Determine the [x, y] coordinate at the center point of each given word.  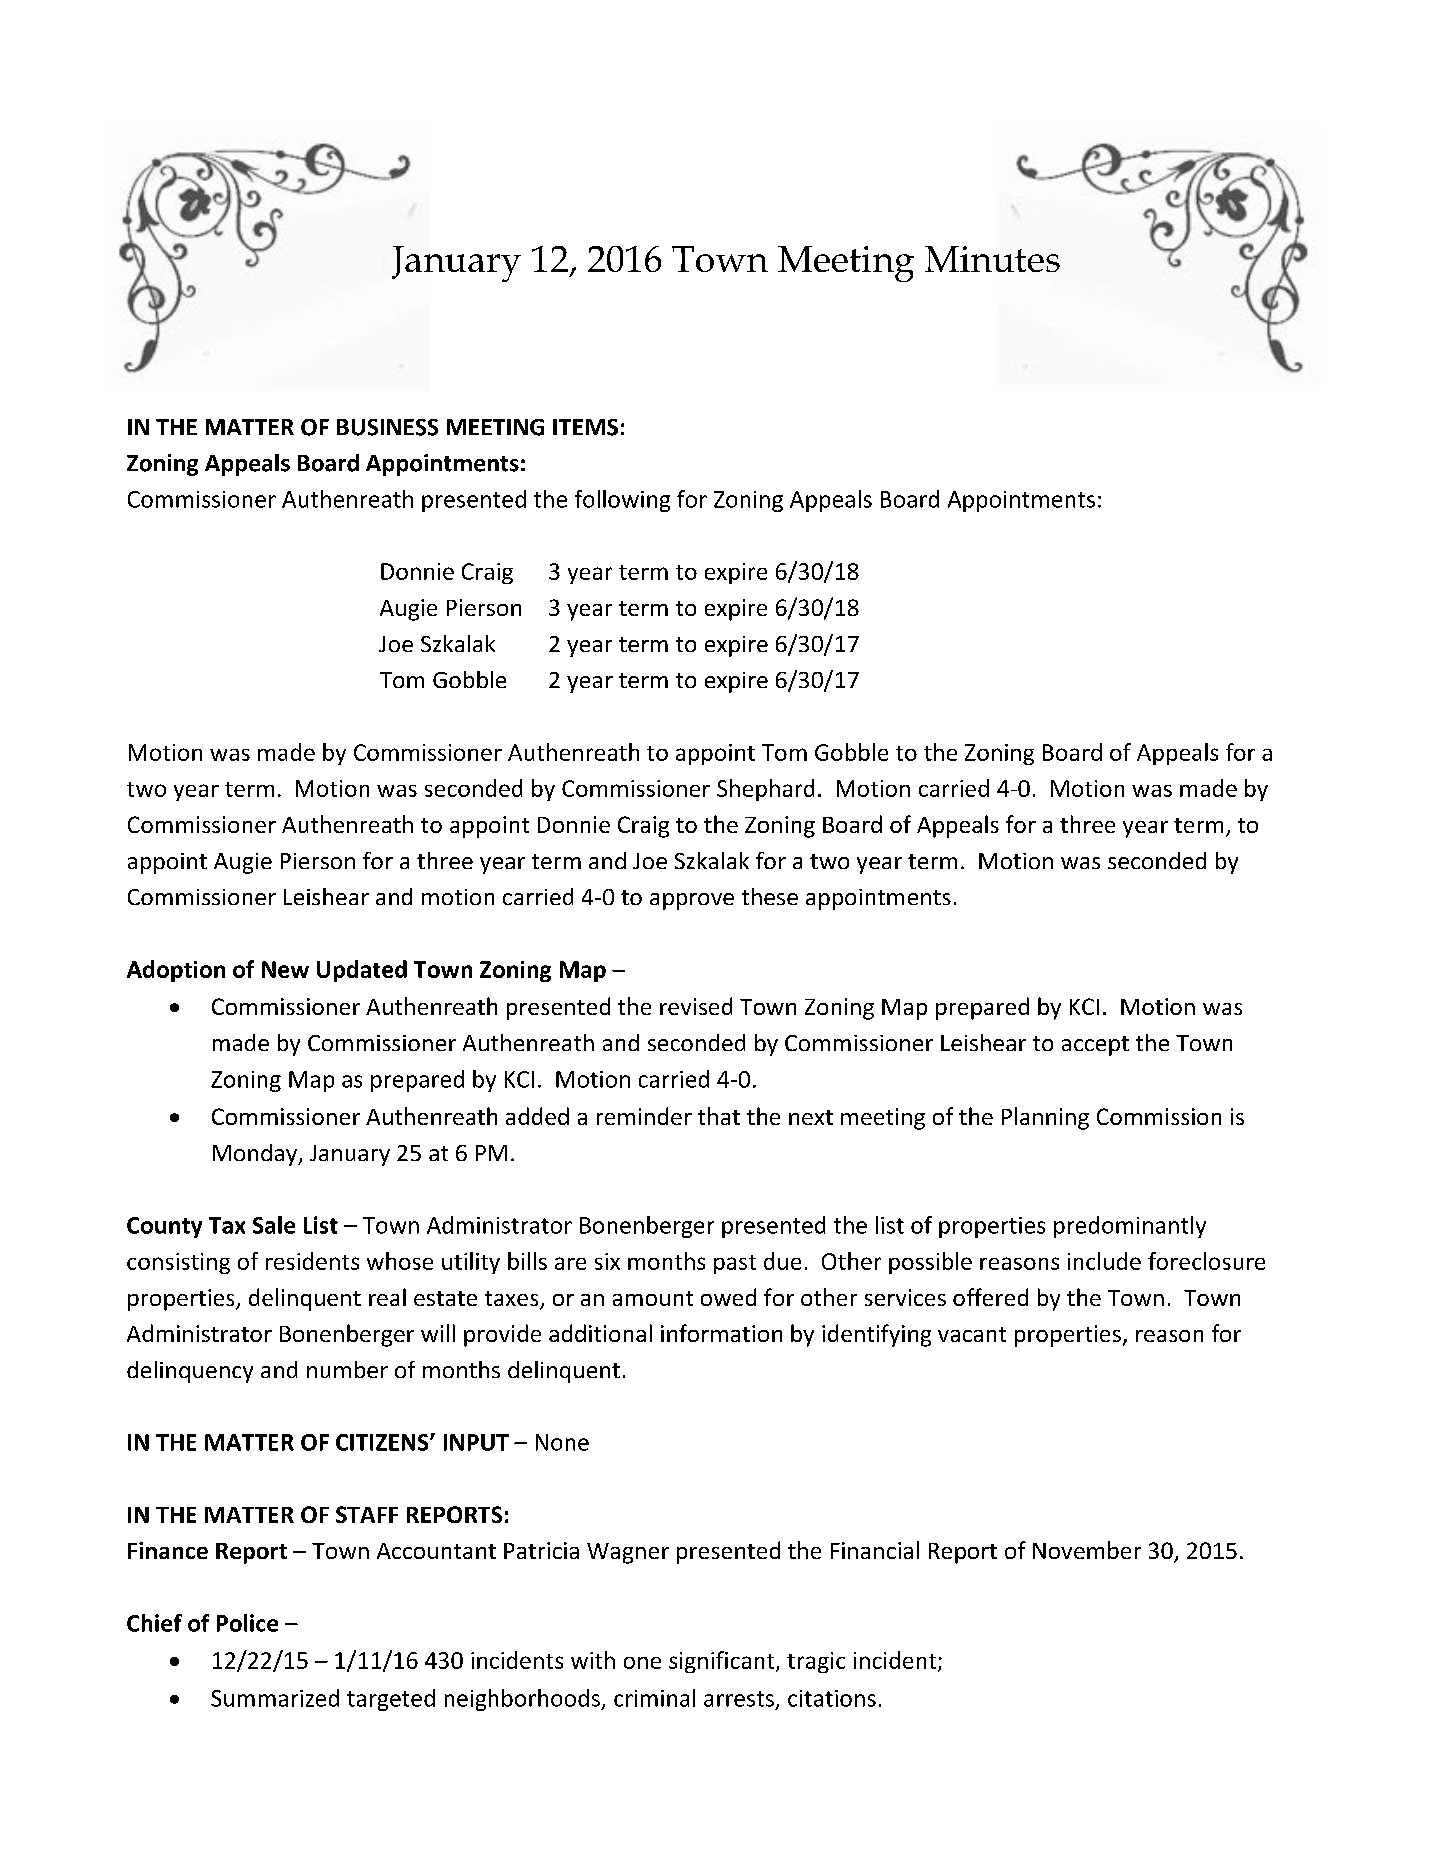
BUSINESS [387, 427]
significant [723, 1662]
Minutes [992, 259]
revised [696, 1006]
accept [1095, 1046]
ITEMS [585, 427]
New [285, 969]
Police [247, 1623]
